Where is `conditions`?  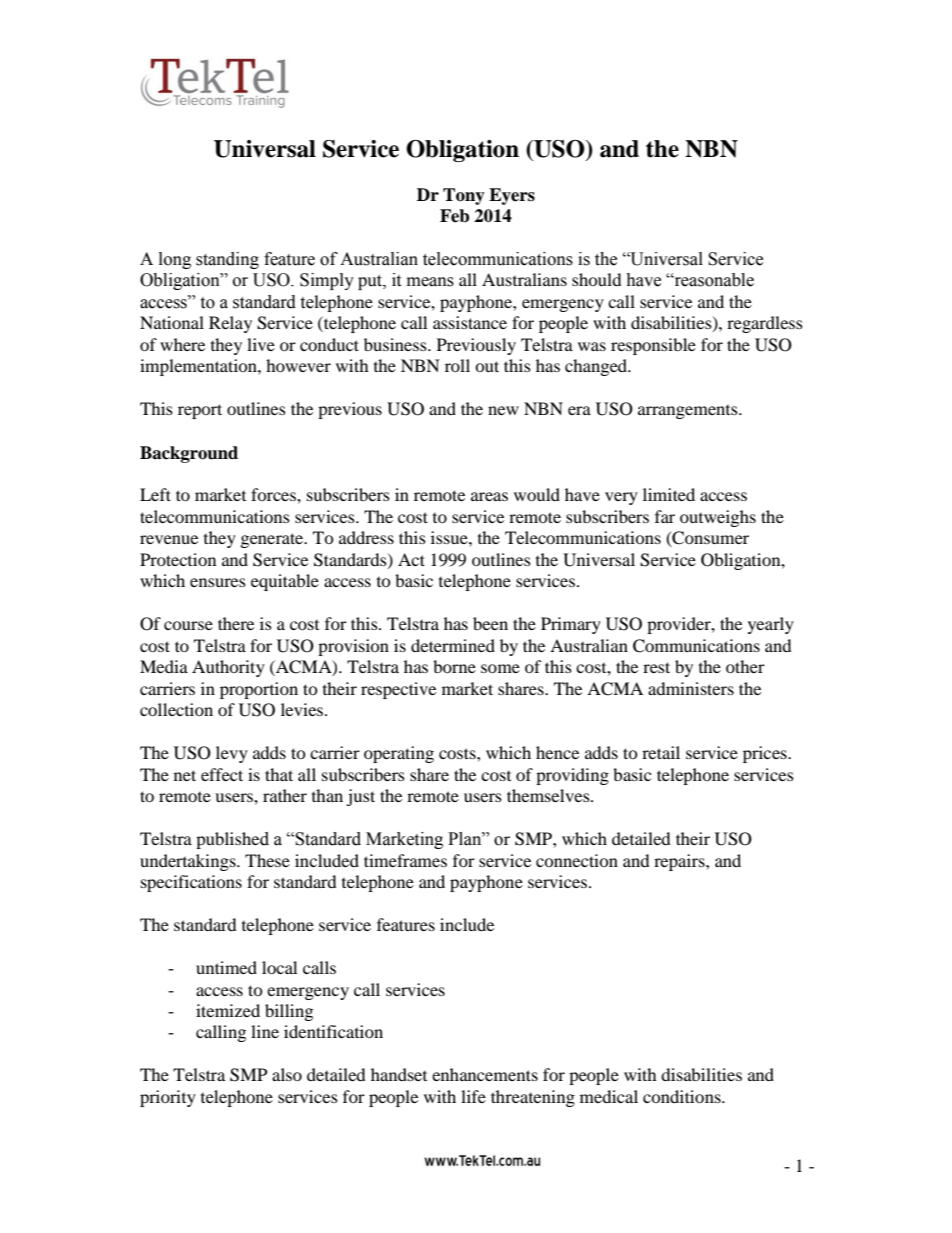 conditions is located at coordinates (683, 1096).
